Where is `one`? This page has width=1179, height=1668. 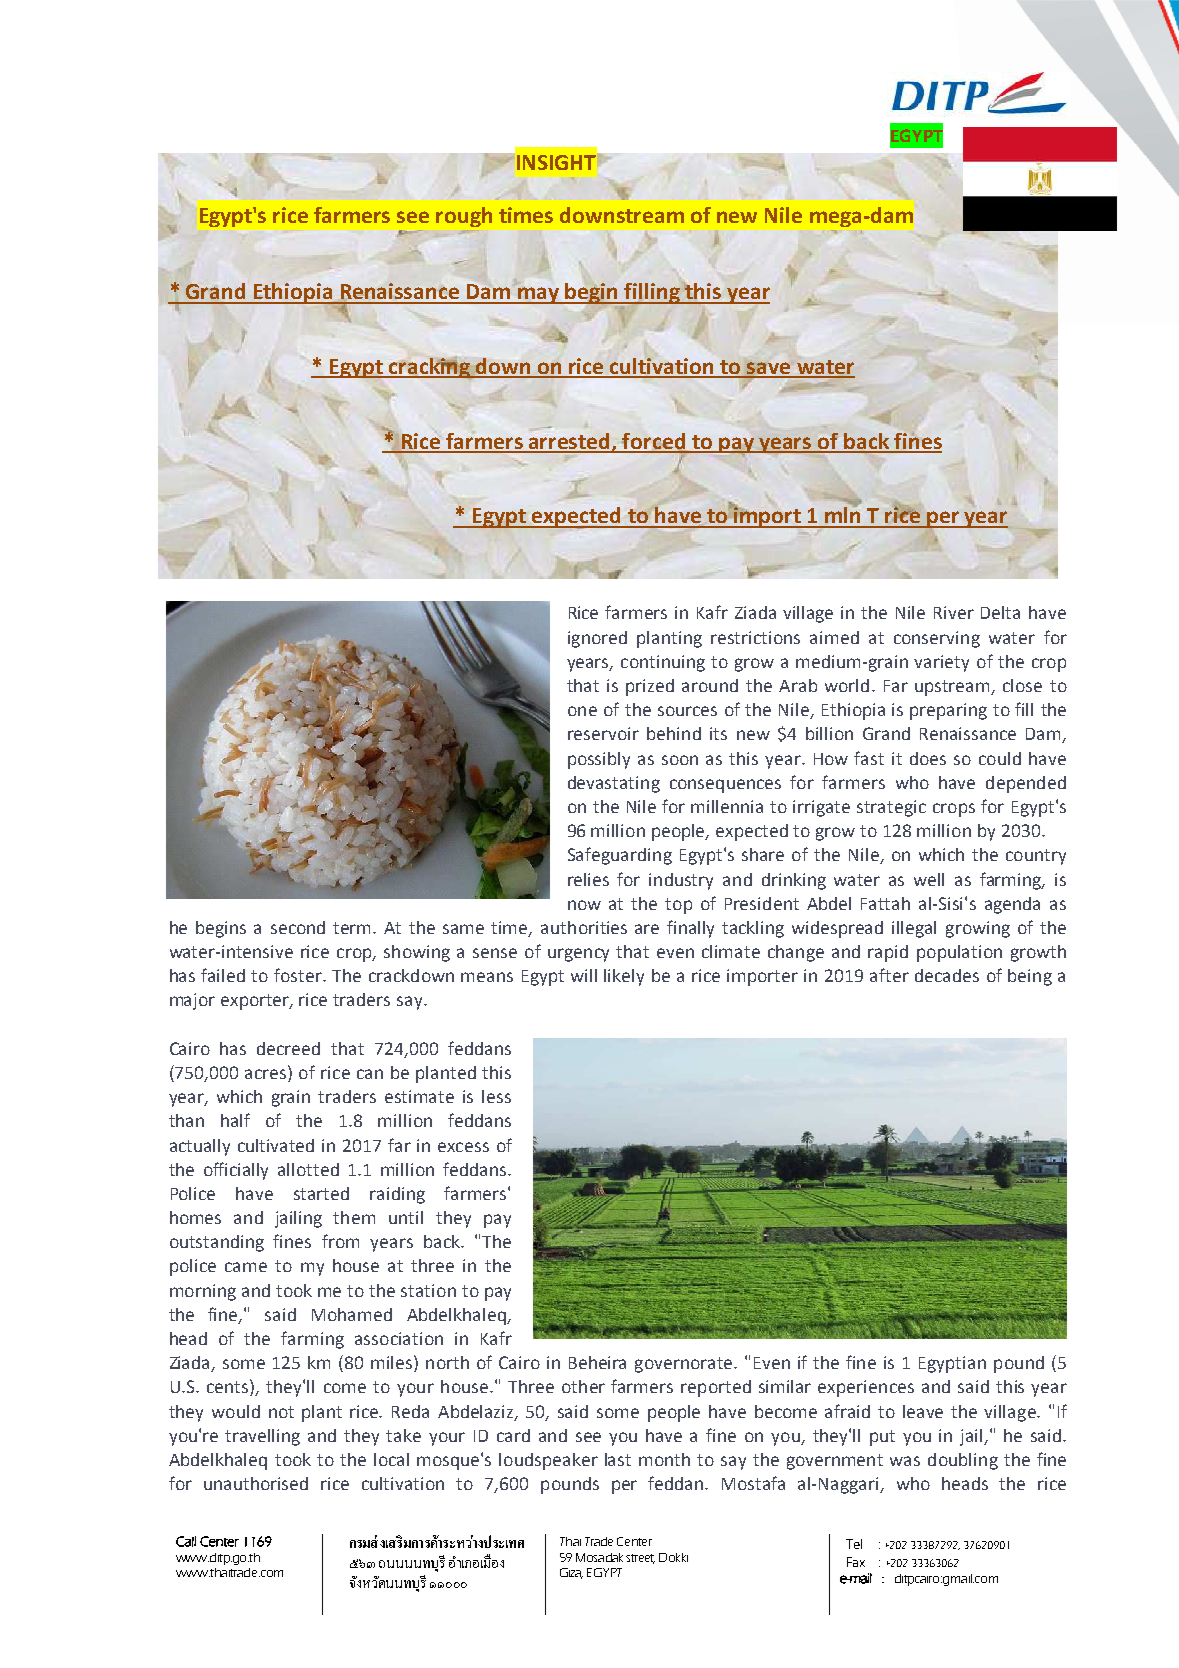
one is located at coordinates (582, 711).
